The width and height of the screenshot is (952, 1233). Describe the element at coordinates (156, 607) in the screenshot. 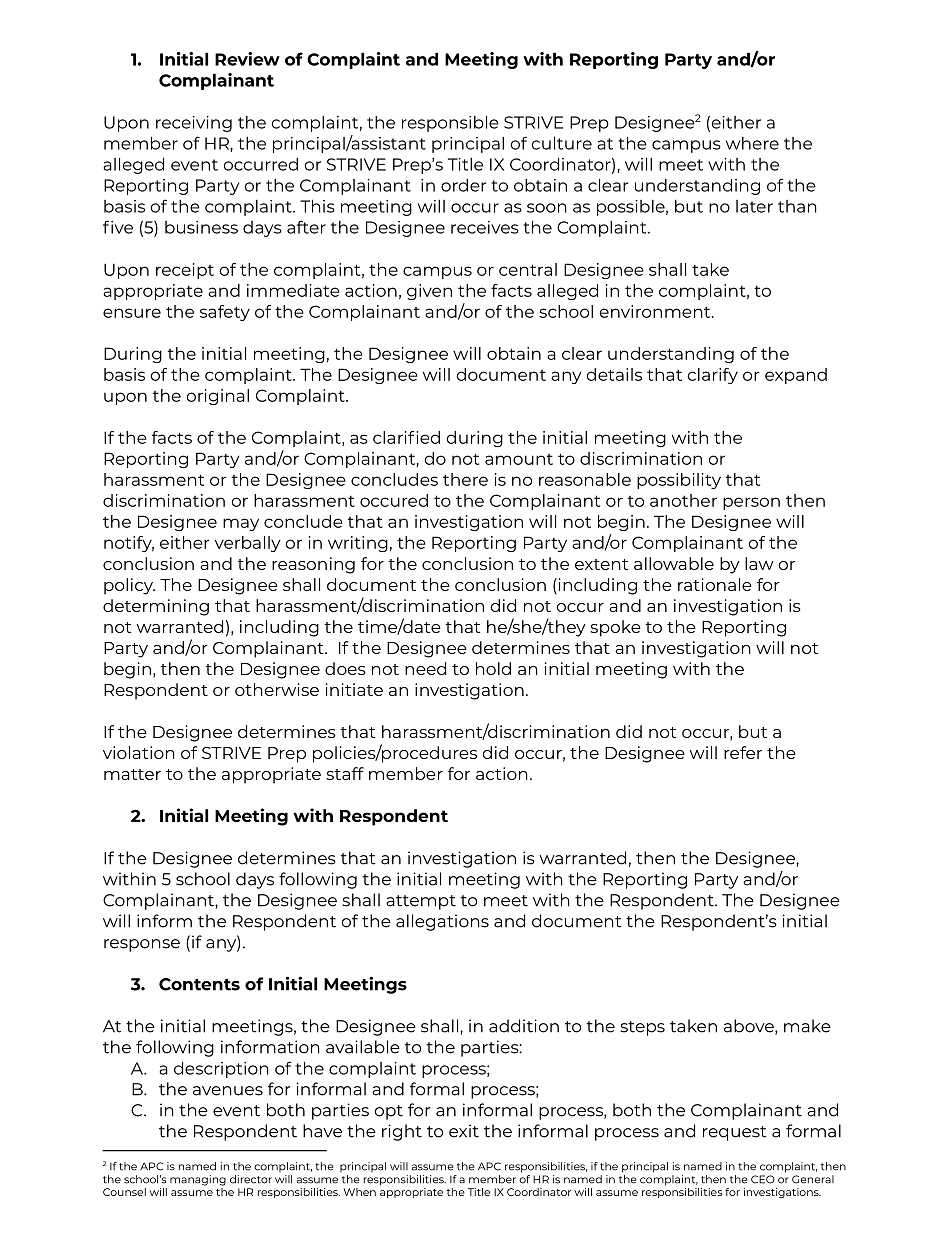

I see `determining` at that location.
